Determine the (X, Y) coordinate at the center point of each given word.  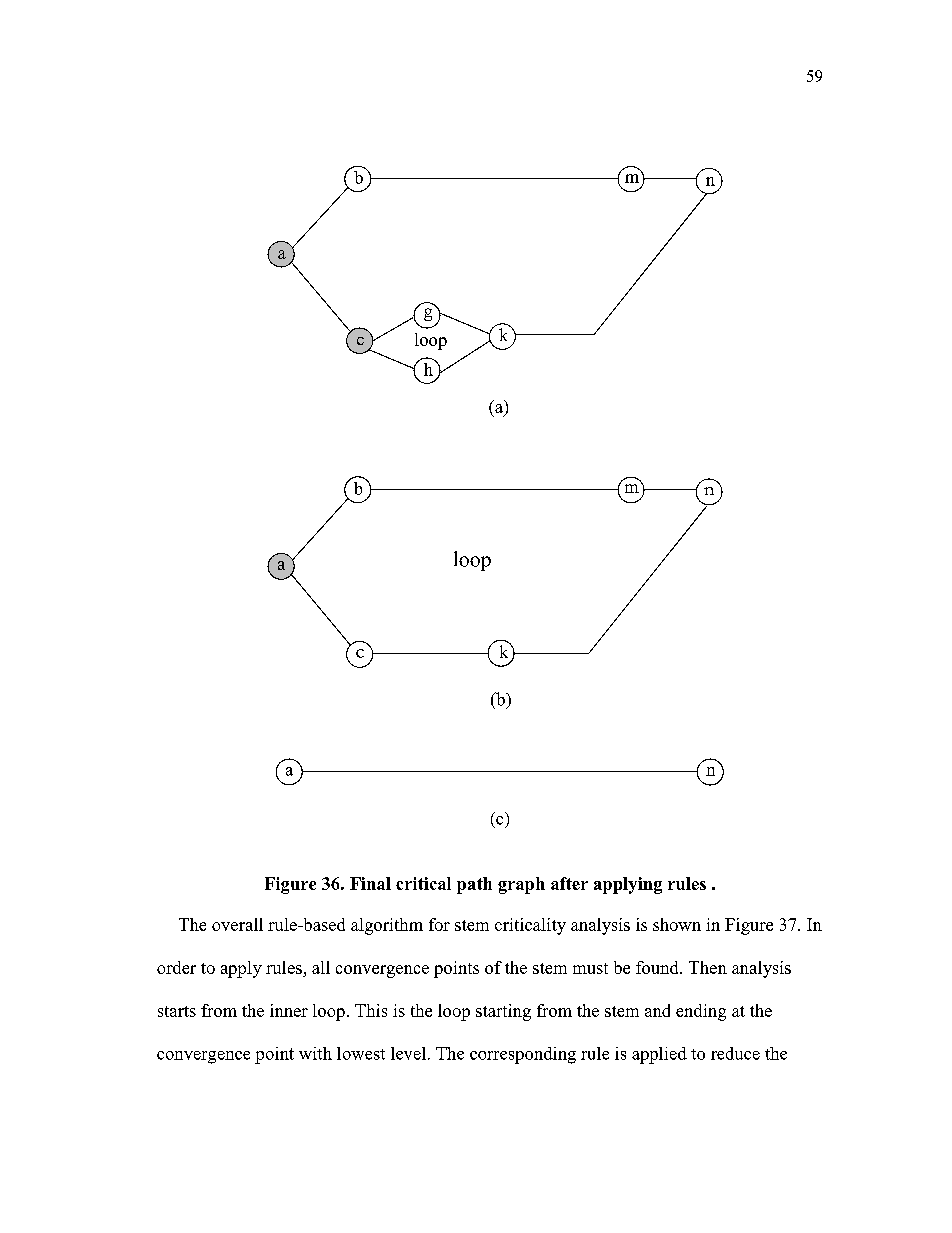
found (658, 967)
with (315, 1053)
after (569, 883)
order (176, 967)
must (590, 968)
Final (370, 883)
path (474, 885)
